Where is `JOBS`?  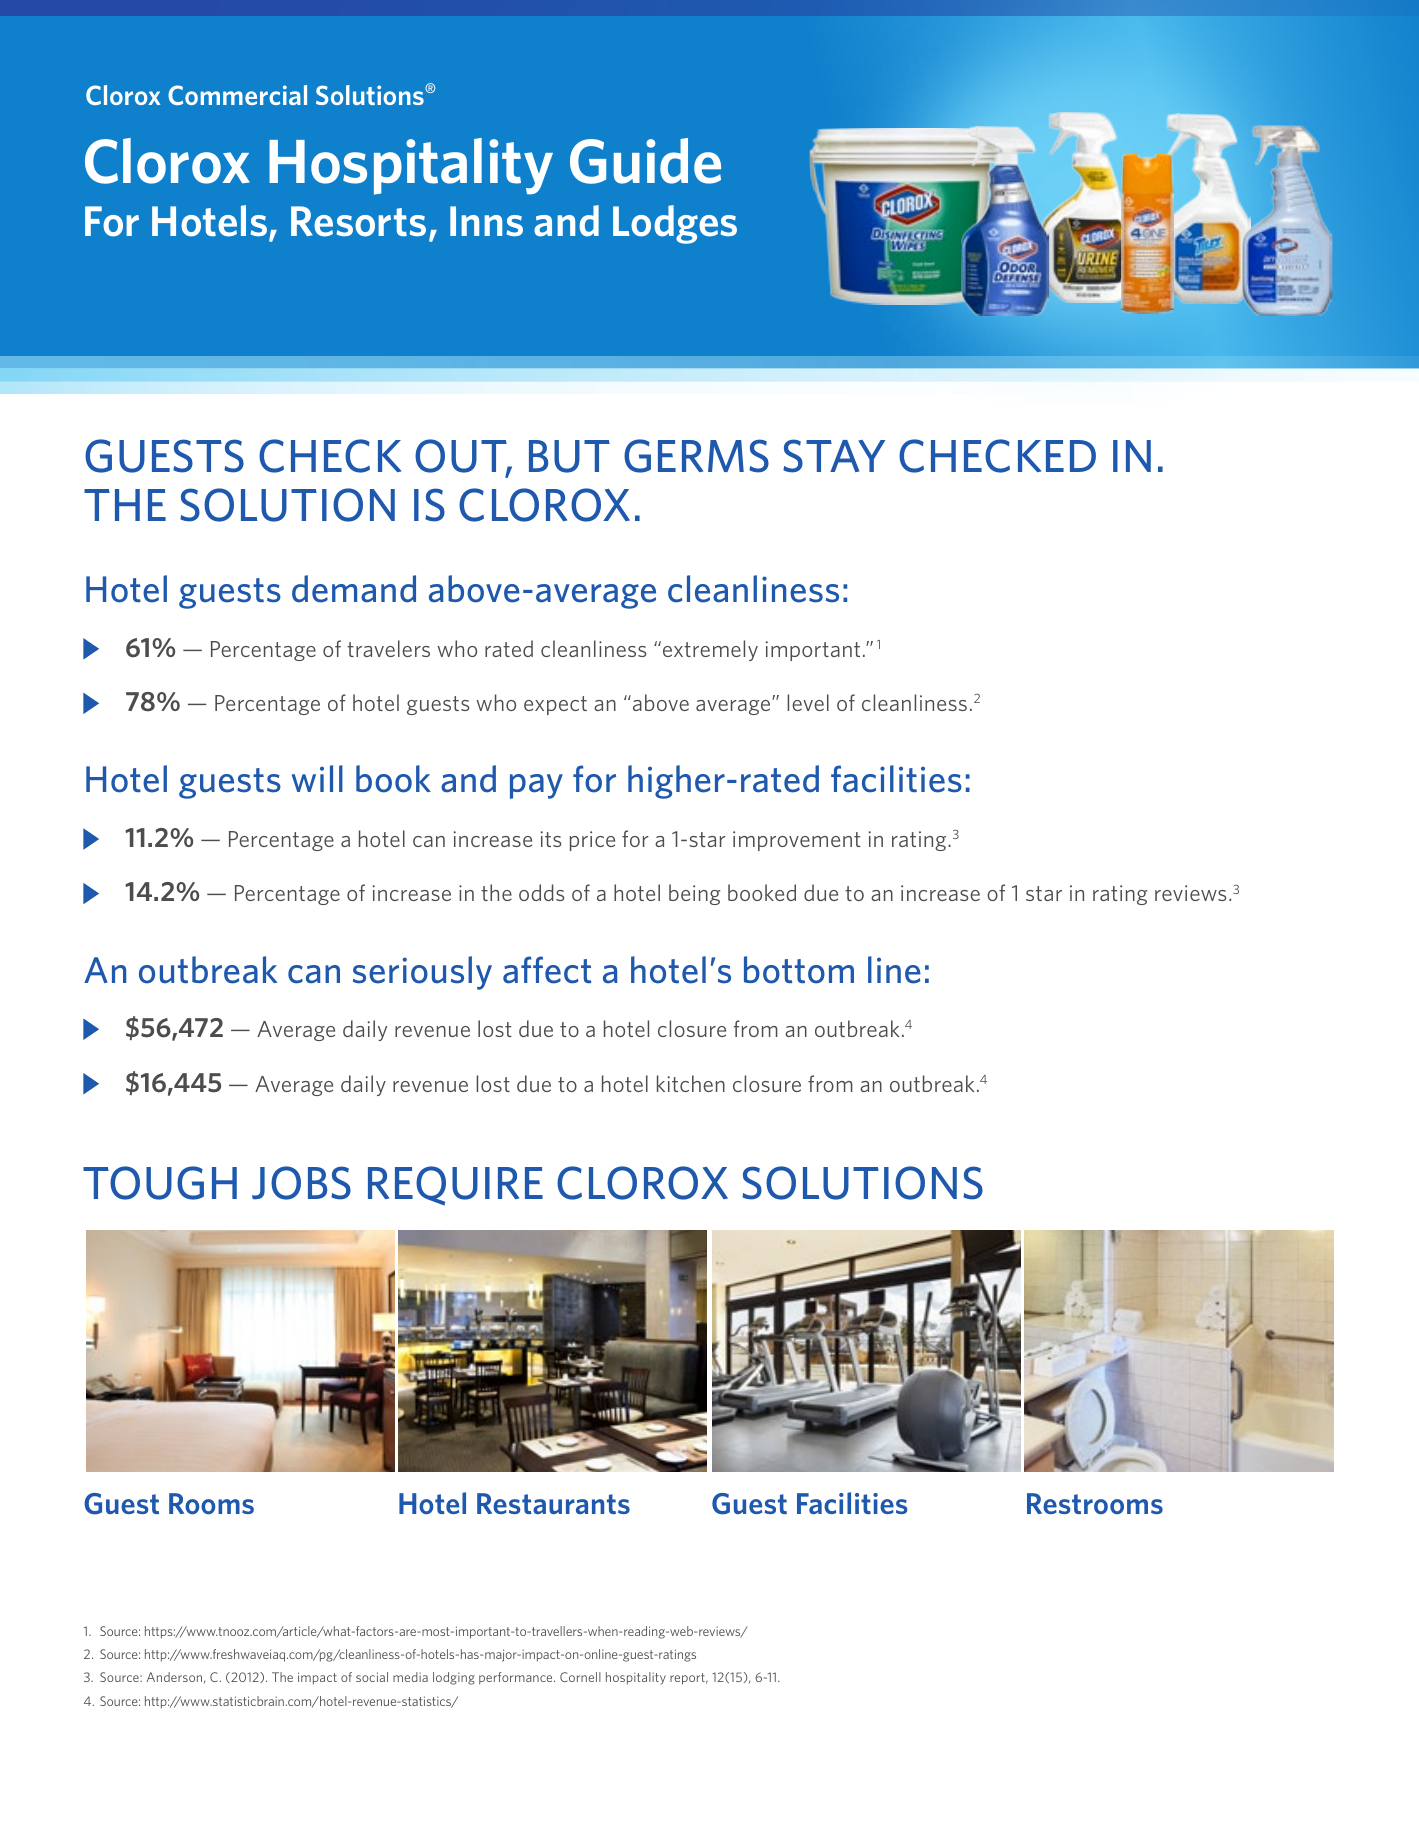
JOBS is located at coordinates (301, 1183).
